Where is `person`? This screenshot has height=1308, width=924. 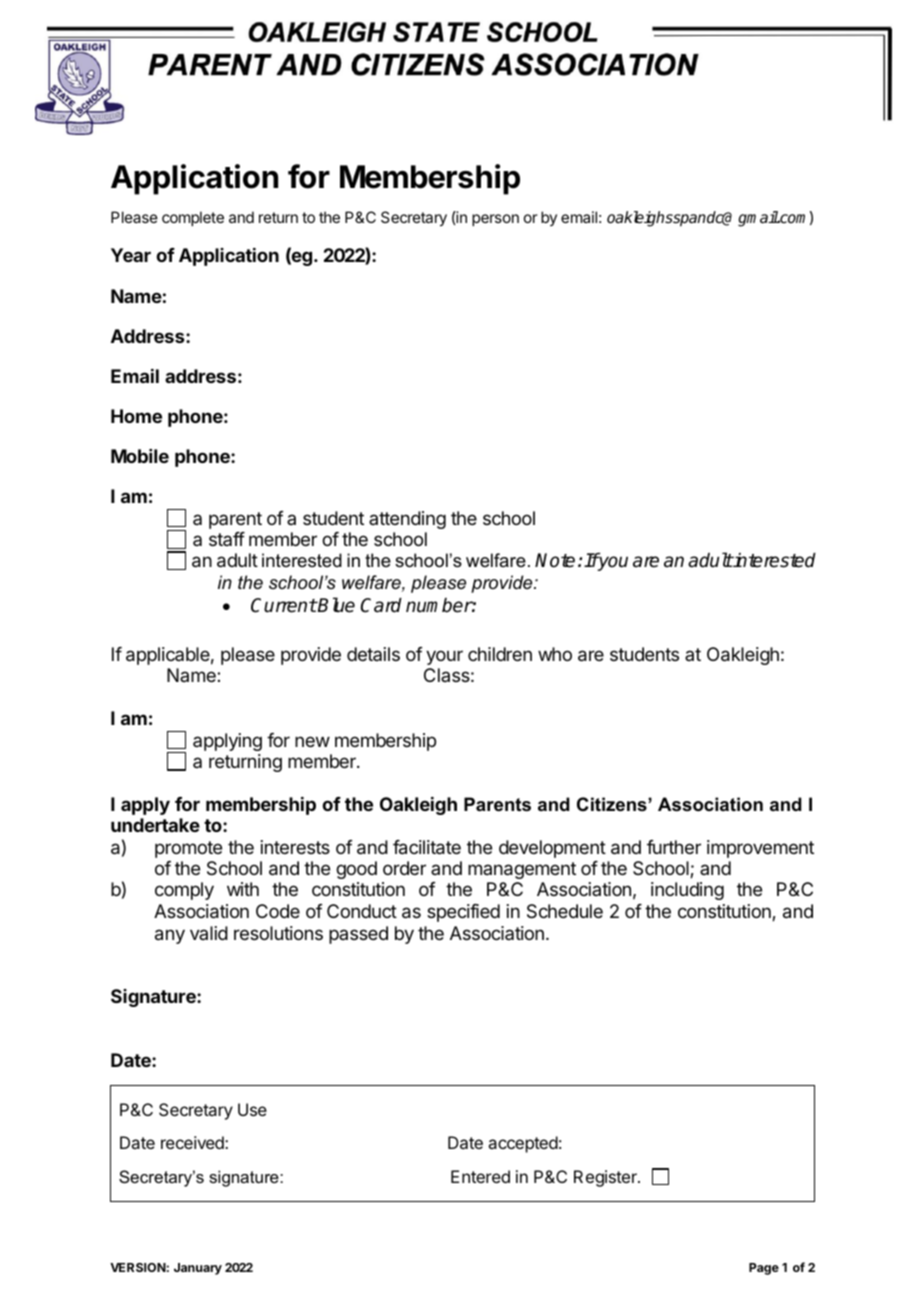
person is located at coordinates (495, 220).
